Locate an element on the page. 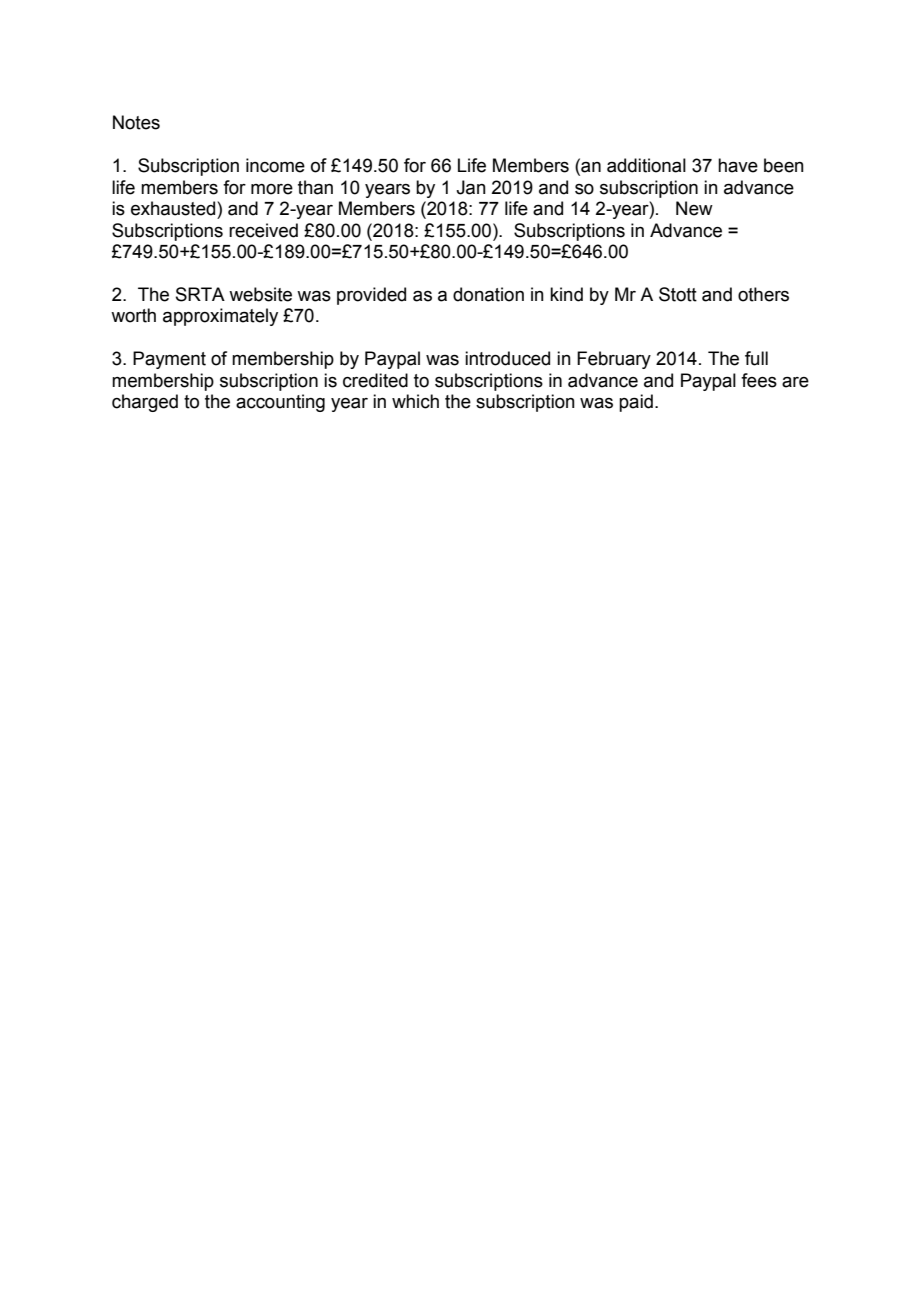 The height and width of the document is (1308, 924). others is located at coordinates (763, 294).
